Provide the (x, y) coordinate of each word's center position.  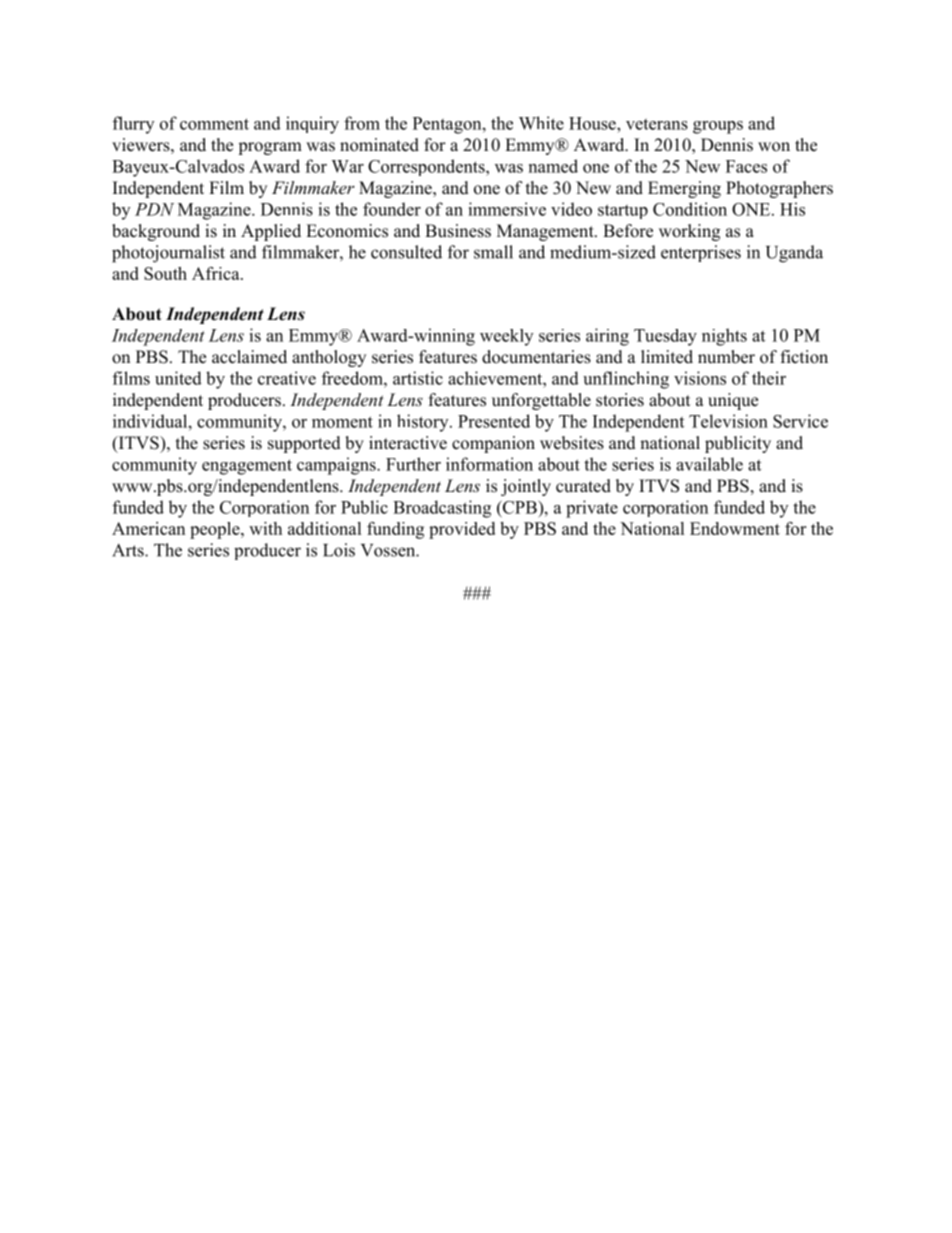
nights (724, 337)
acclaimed (249, 357)
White (541, 123)
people (216, 530)
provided (462, 530)
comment (214, 124)
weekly (506, 337)
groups (718, 127)
